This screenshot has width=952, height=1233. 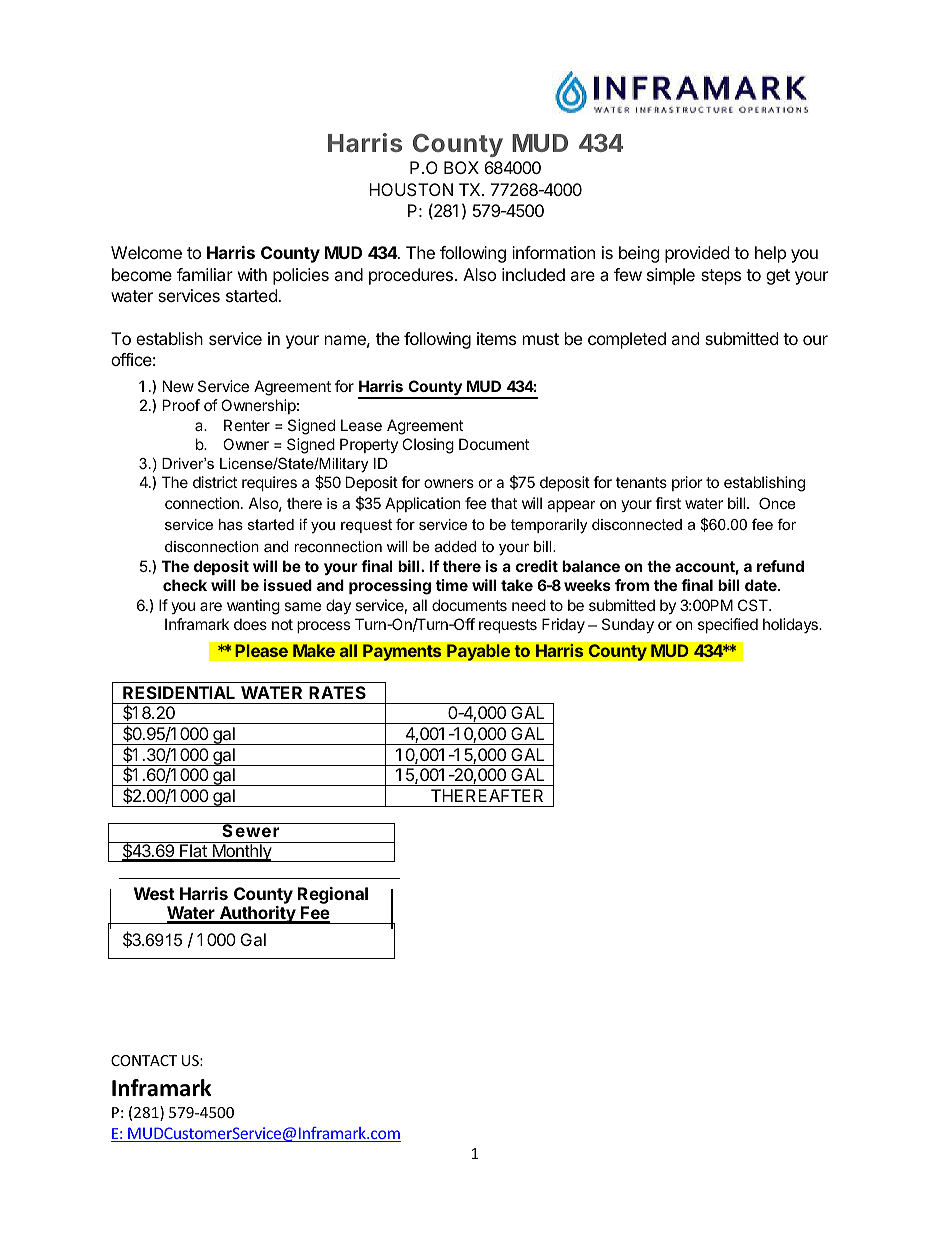 What do you see at coordinates (461, 167) in the screenshot?
I see `BOX` at bounding box center [461, 167].
